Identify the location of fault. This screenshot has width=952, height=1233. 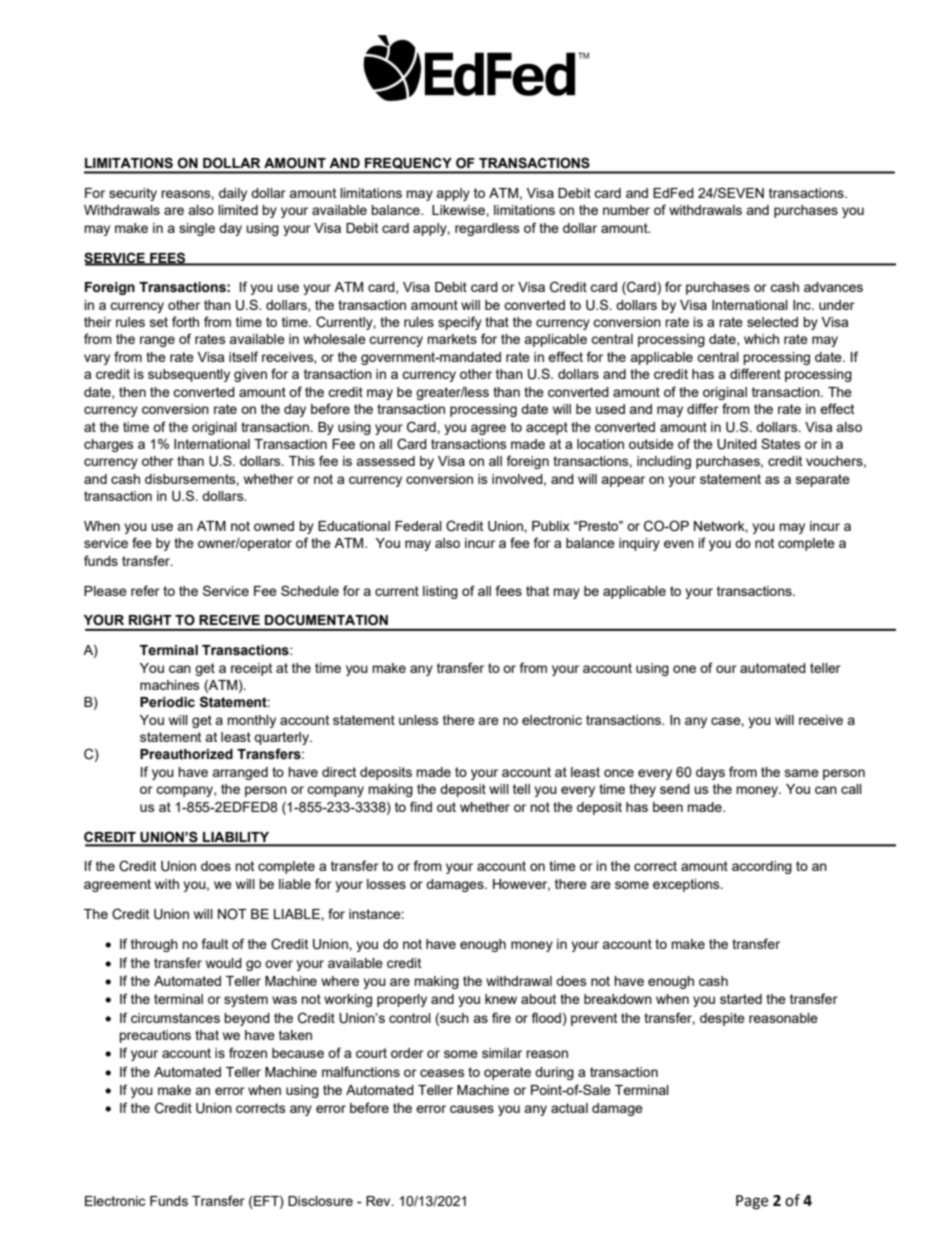
(215, 943).
